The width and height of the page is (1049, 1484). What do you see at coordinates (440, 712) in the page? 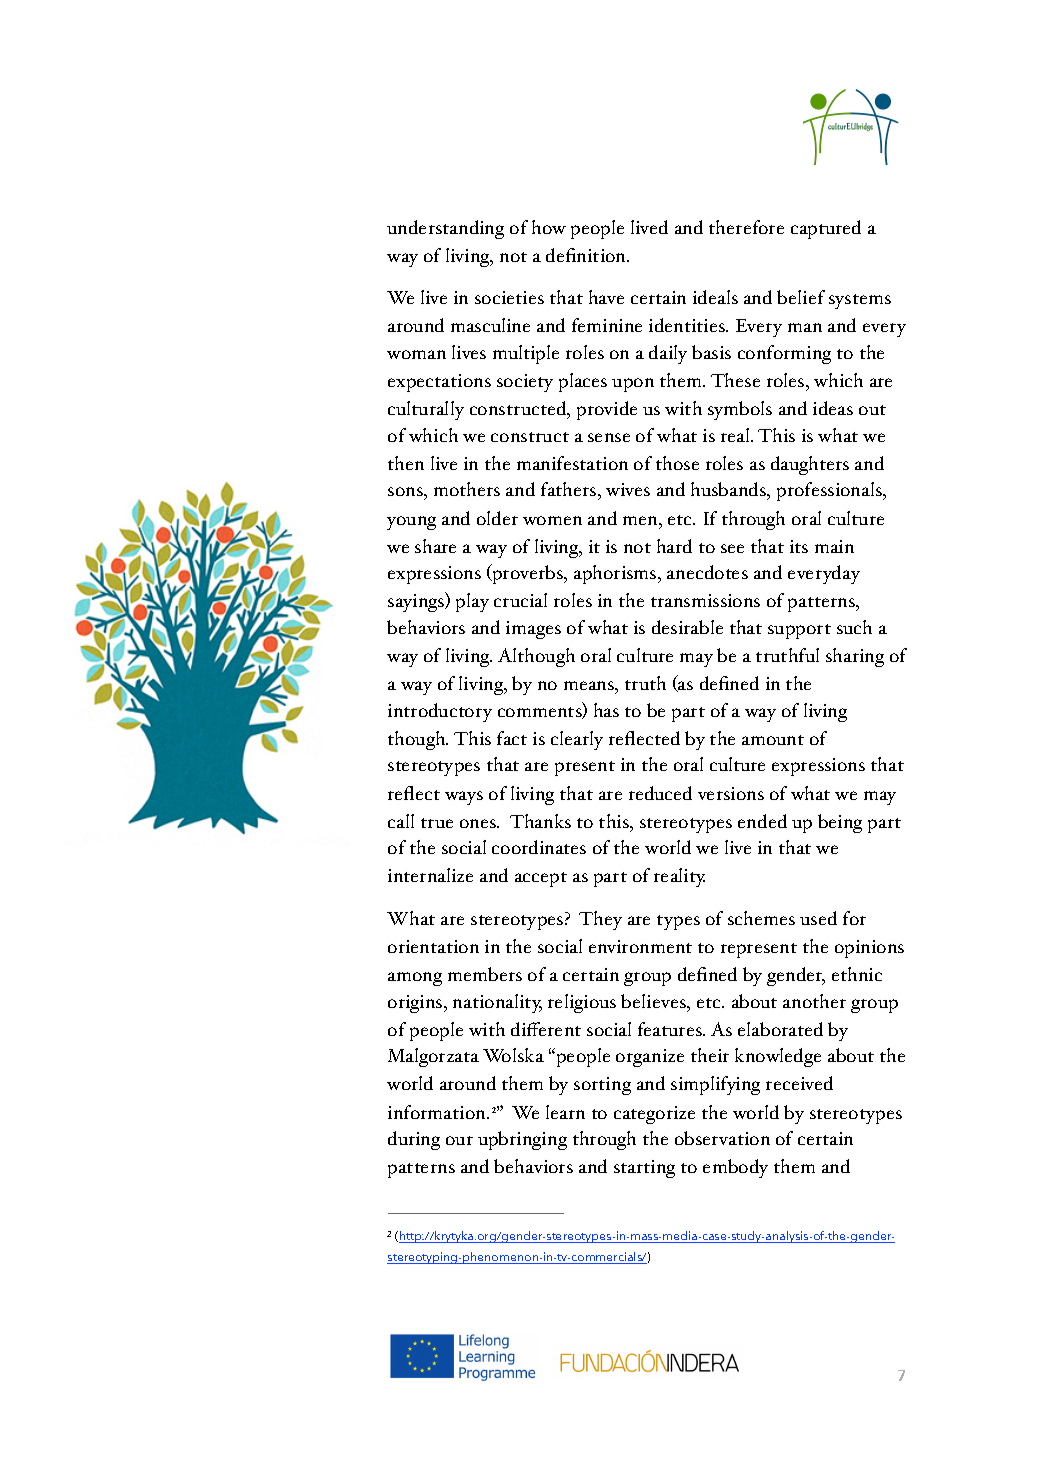
I see `introductory` at bounding box center [440, 712].
